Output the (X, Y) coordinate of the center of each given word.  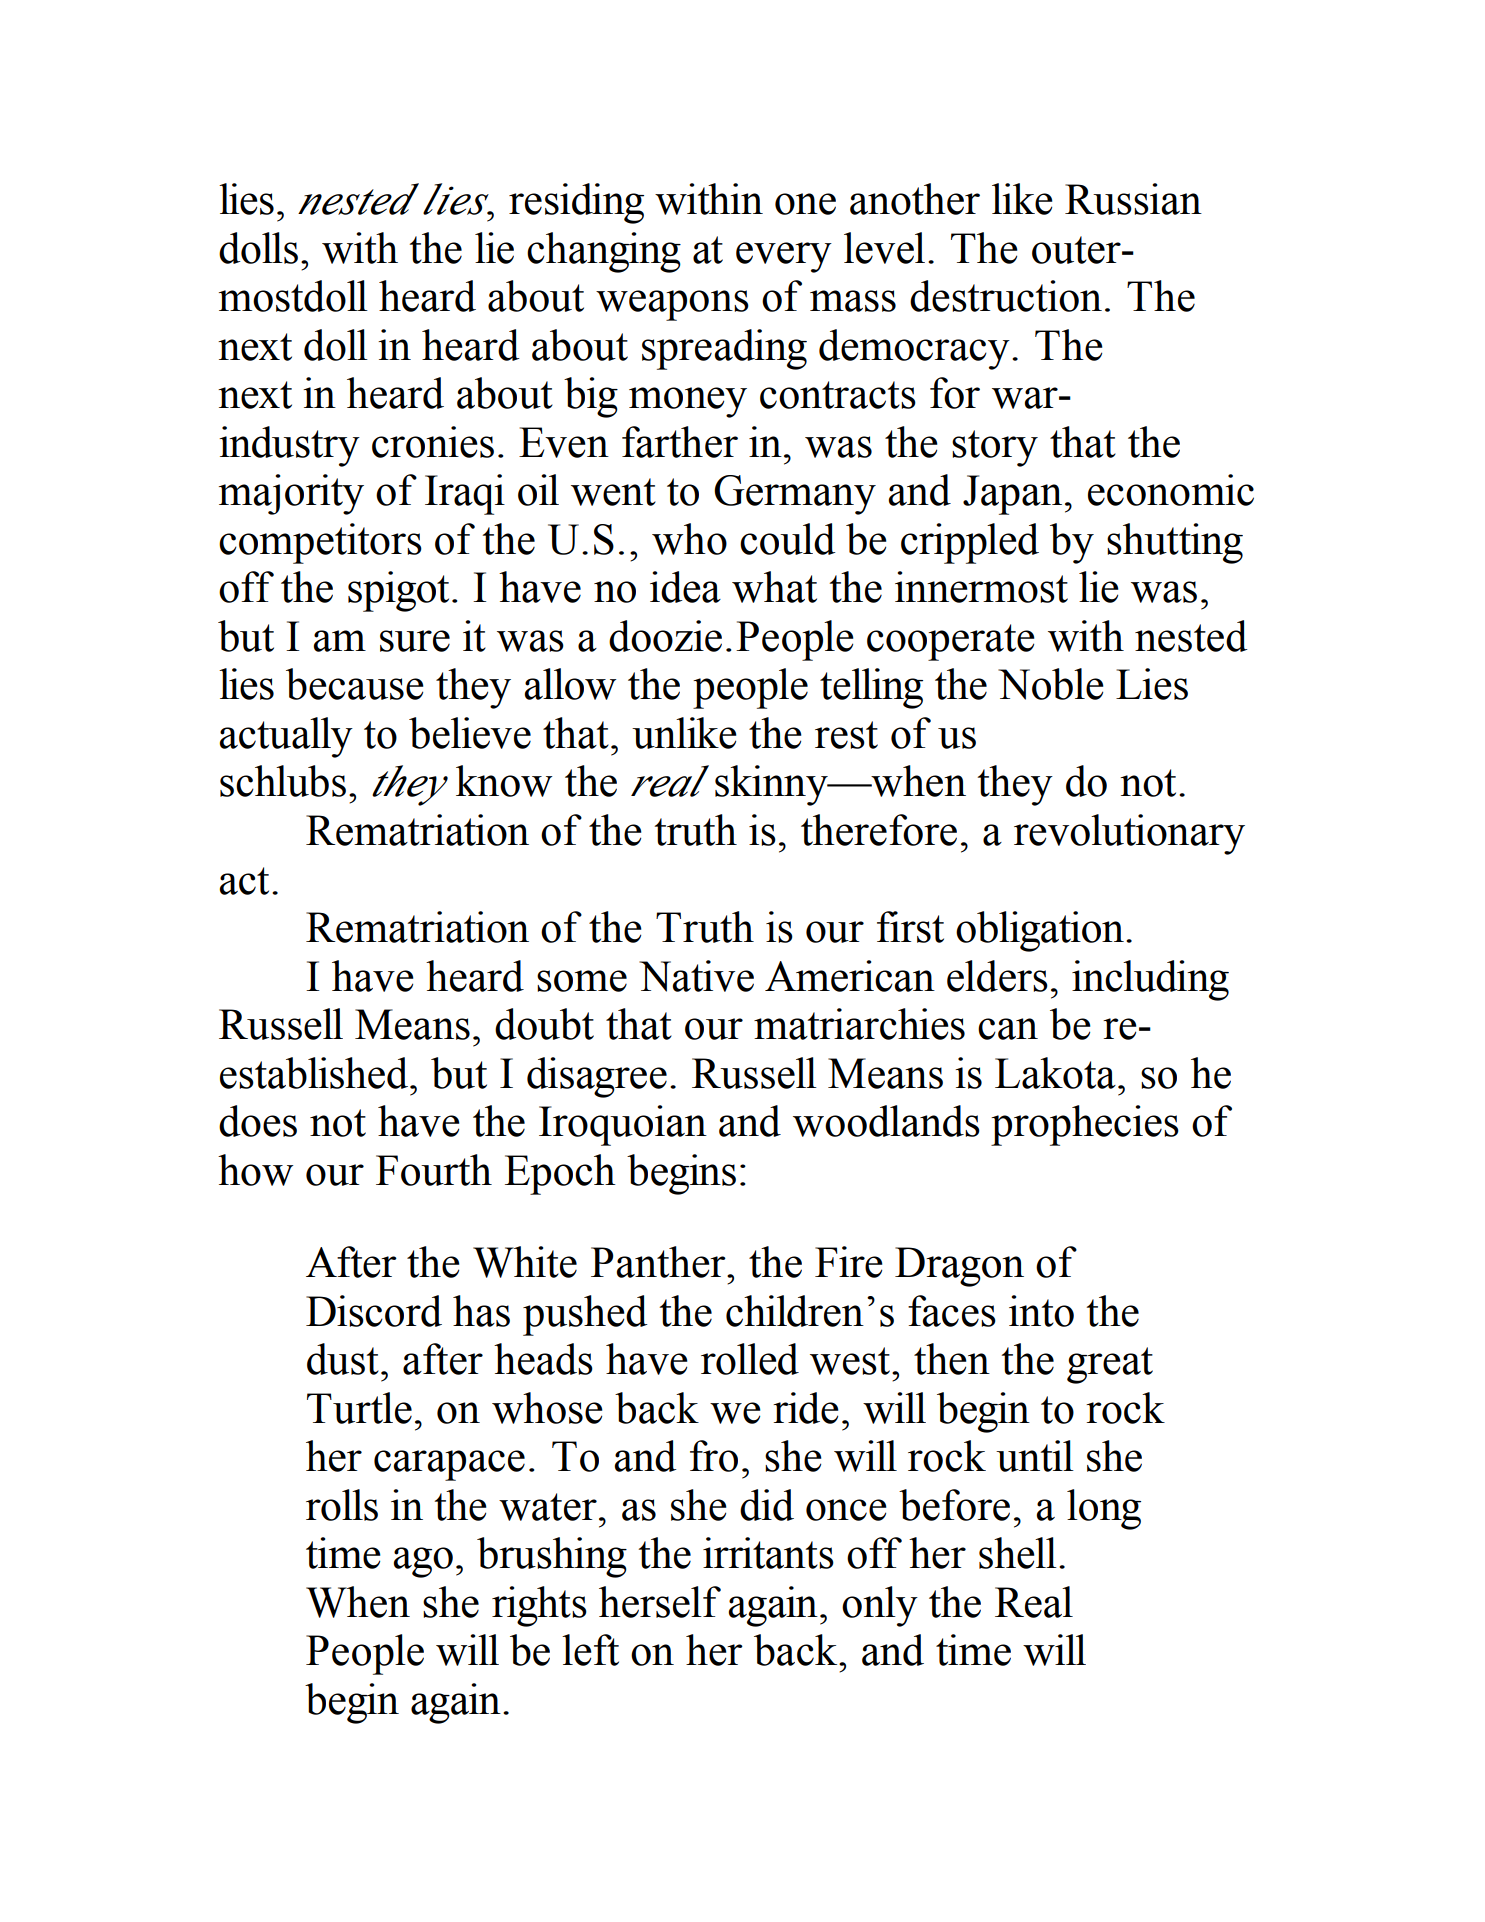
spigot (398, 591)
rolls (342, 1505)
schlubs (283, 781)
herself (660, 1602)
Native (696, 976)
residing (576, 203)
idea (685, 587)
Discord (374, 1311)
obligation (1040, 931)
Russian (1133, 199)
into (1041, 1311)
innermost (981, 587)
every (784, 257)
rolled (750, 1359)
